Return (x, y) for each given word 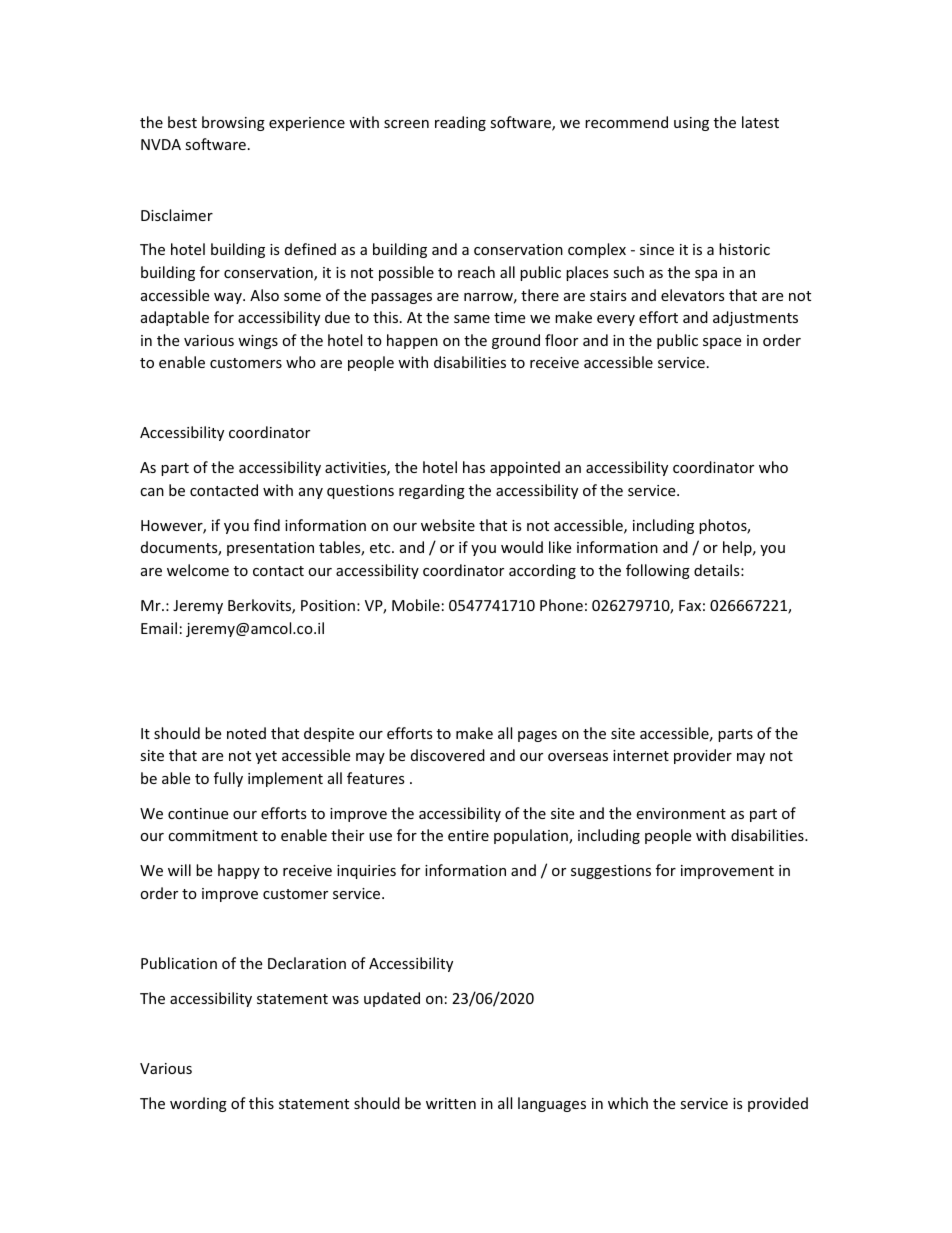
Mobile (416, 605)
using (691, 124)
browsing (233, 123)
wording (198, 1104)
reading (460, 123)
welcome (198, 570)
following (658, 571)
